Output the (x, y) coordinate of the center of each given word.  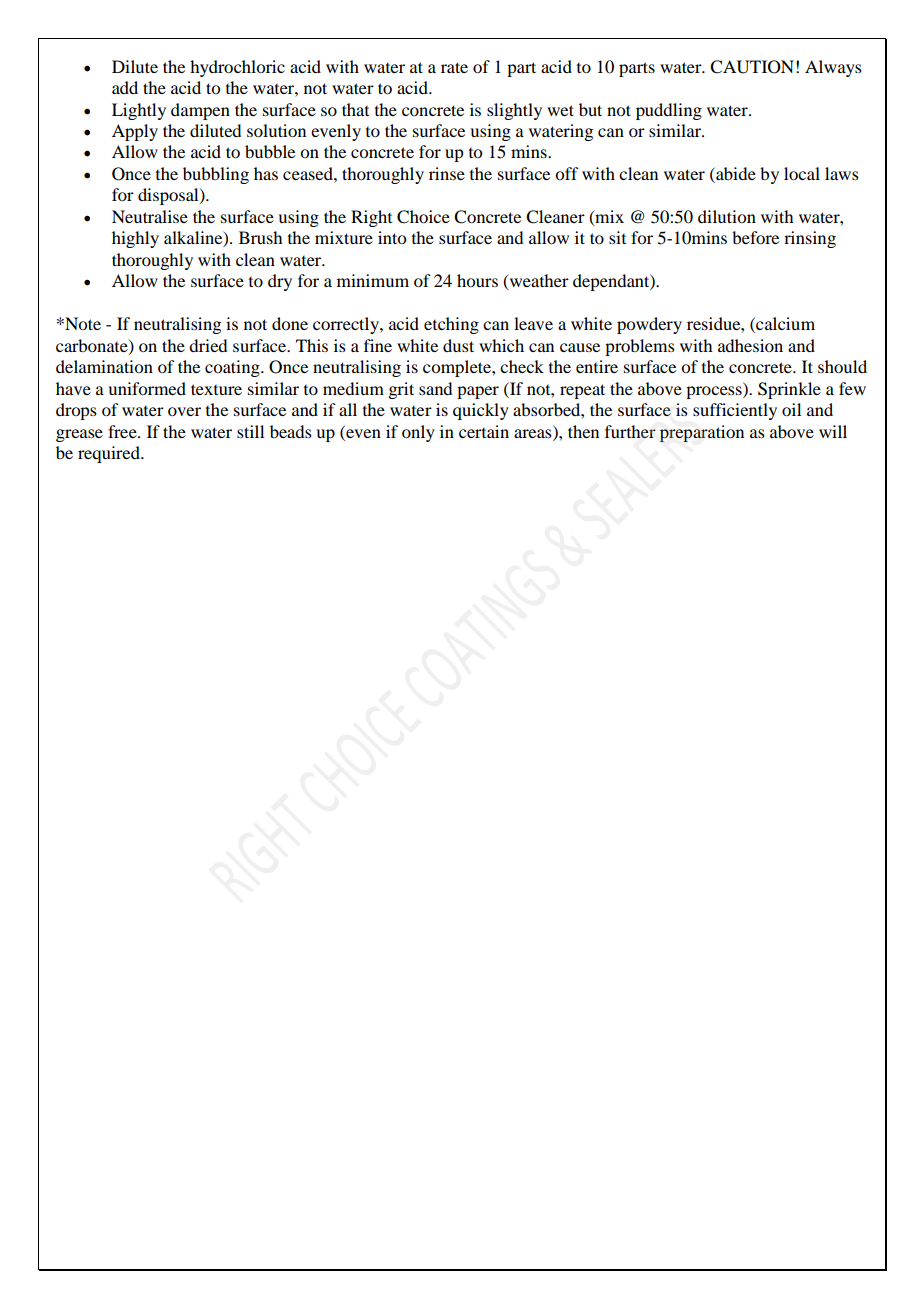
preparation (702, 433)
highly (135, 239)
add (125, 87)
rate (454, 67)
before (755, 237)
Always (833, 68)
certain (484, 431)
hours (477, 280)
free (123, 431)
